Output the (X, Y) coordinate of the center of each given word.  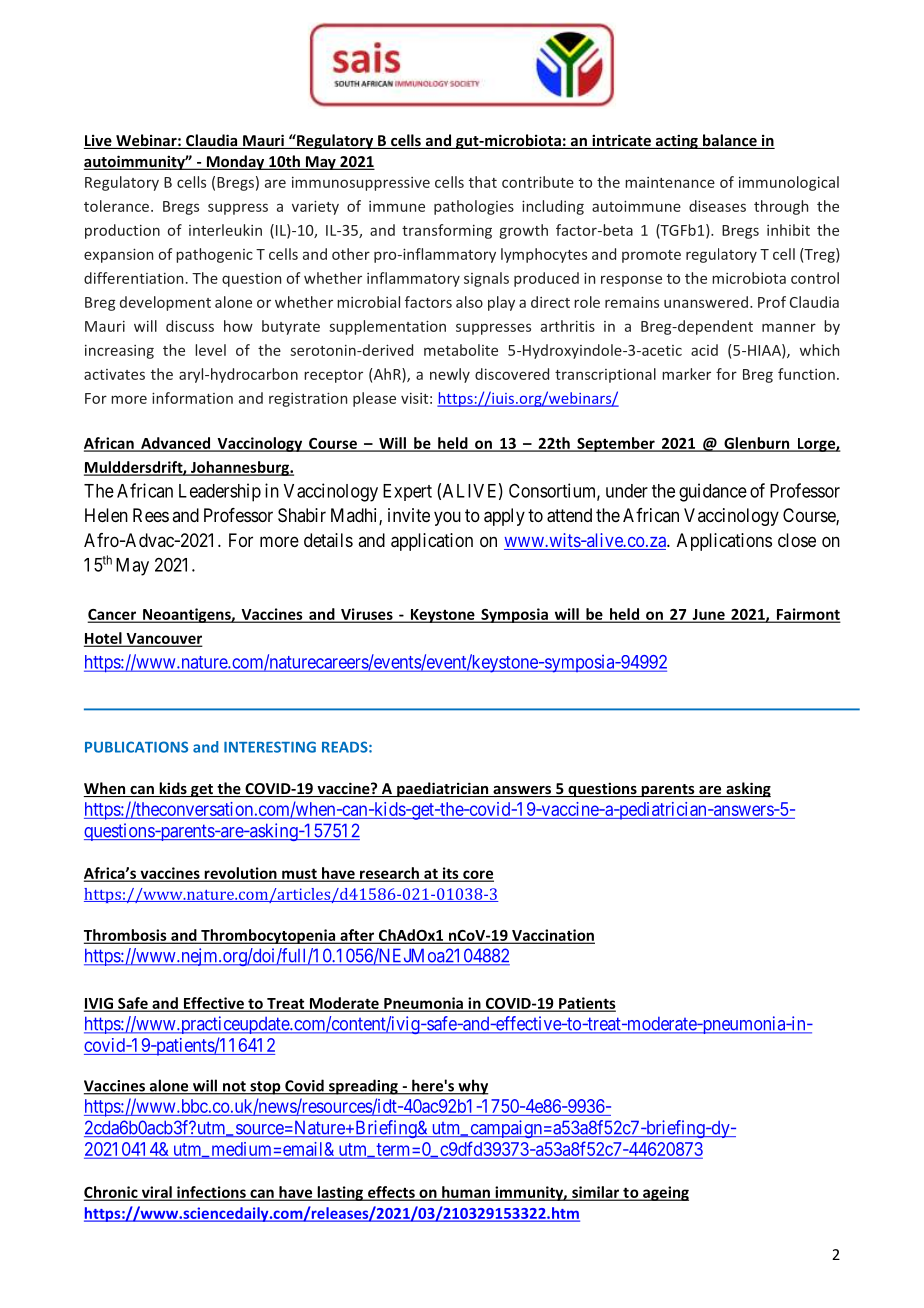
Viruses (367, 615)
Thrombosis (126, 936)
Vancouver (163, 639)
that (483, 182)
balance (730, 141)
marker (686, 374)
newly (450, 375)
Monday (235, 162)
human (466, 1193)
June (708, 615)
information (192, 398)
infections (211, 1193)
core (477, 875)
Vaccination (552, 936)
